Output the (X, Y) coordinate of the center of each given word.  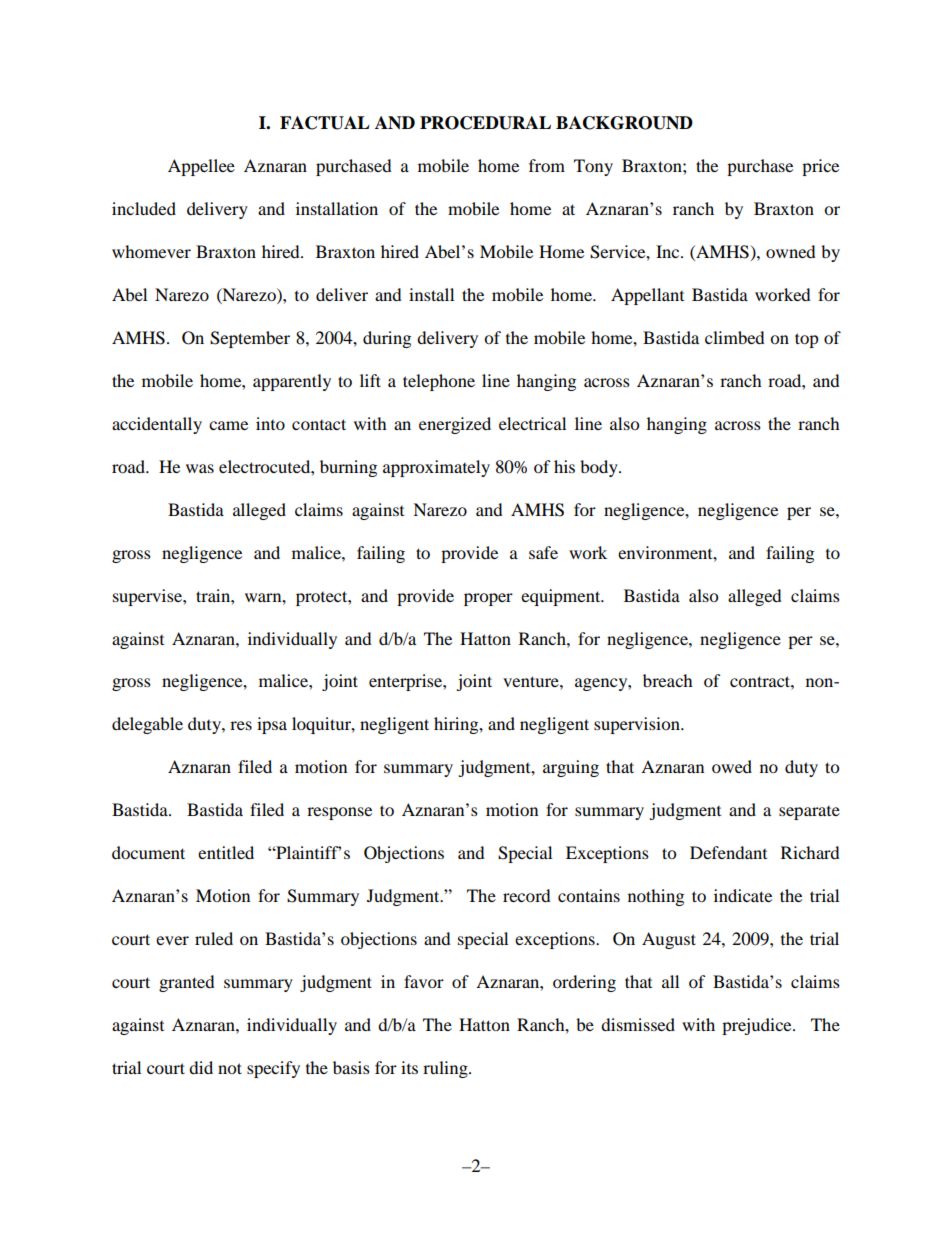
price (820, 167)
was (200, 468)
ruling (446, 1069)
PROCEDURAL (485, 123)
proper (488, 599)
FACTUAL (325, 123)
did (201, 1067)
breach (668, 680)
